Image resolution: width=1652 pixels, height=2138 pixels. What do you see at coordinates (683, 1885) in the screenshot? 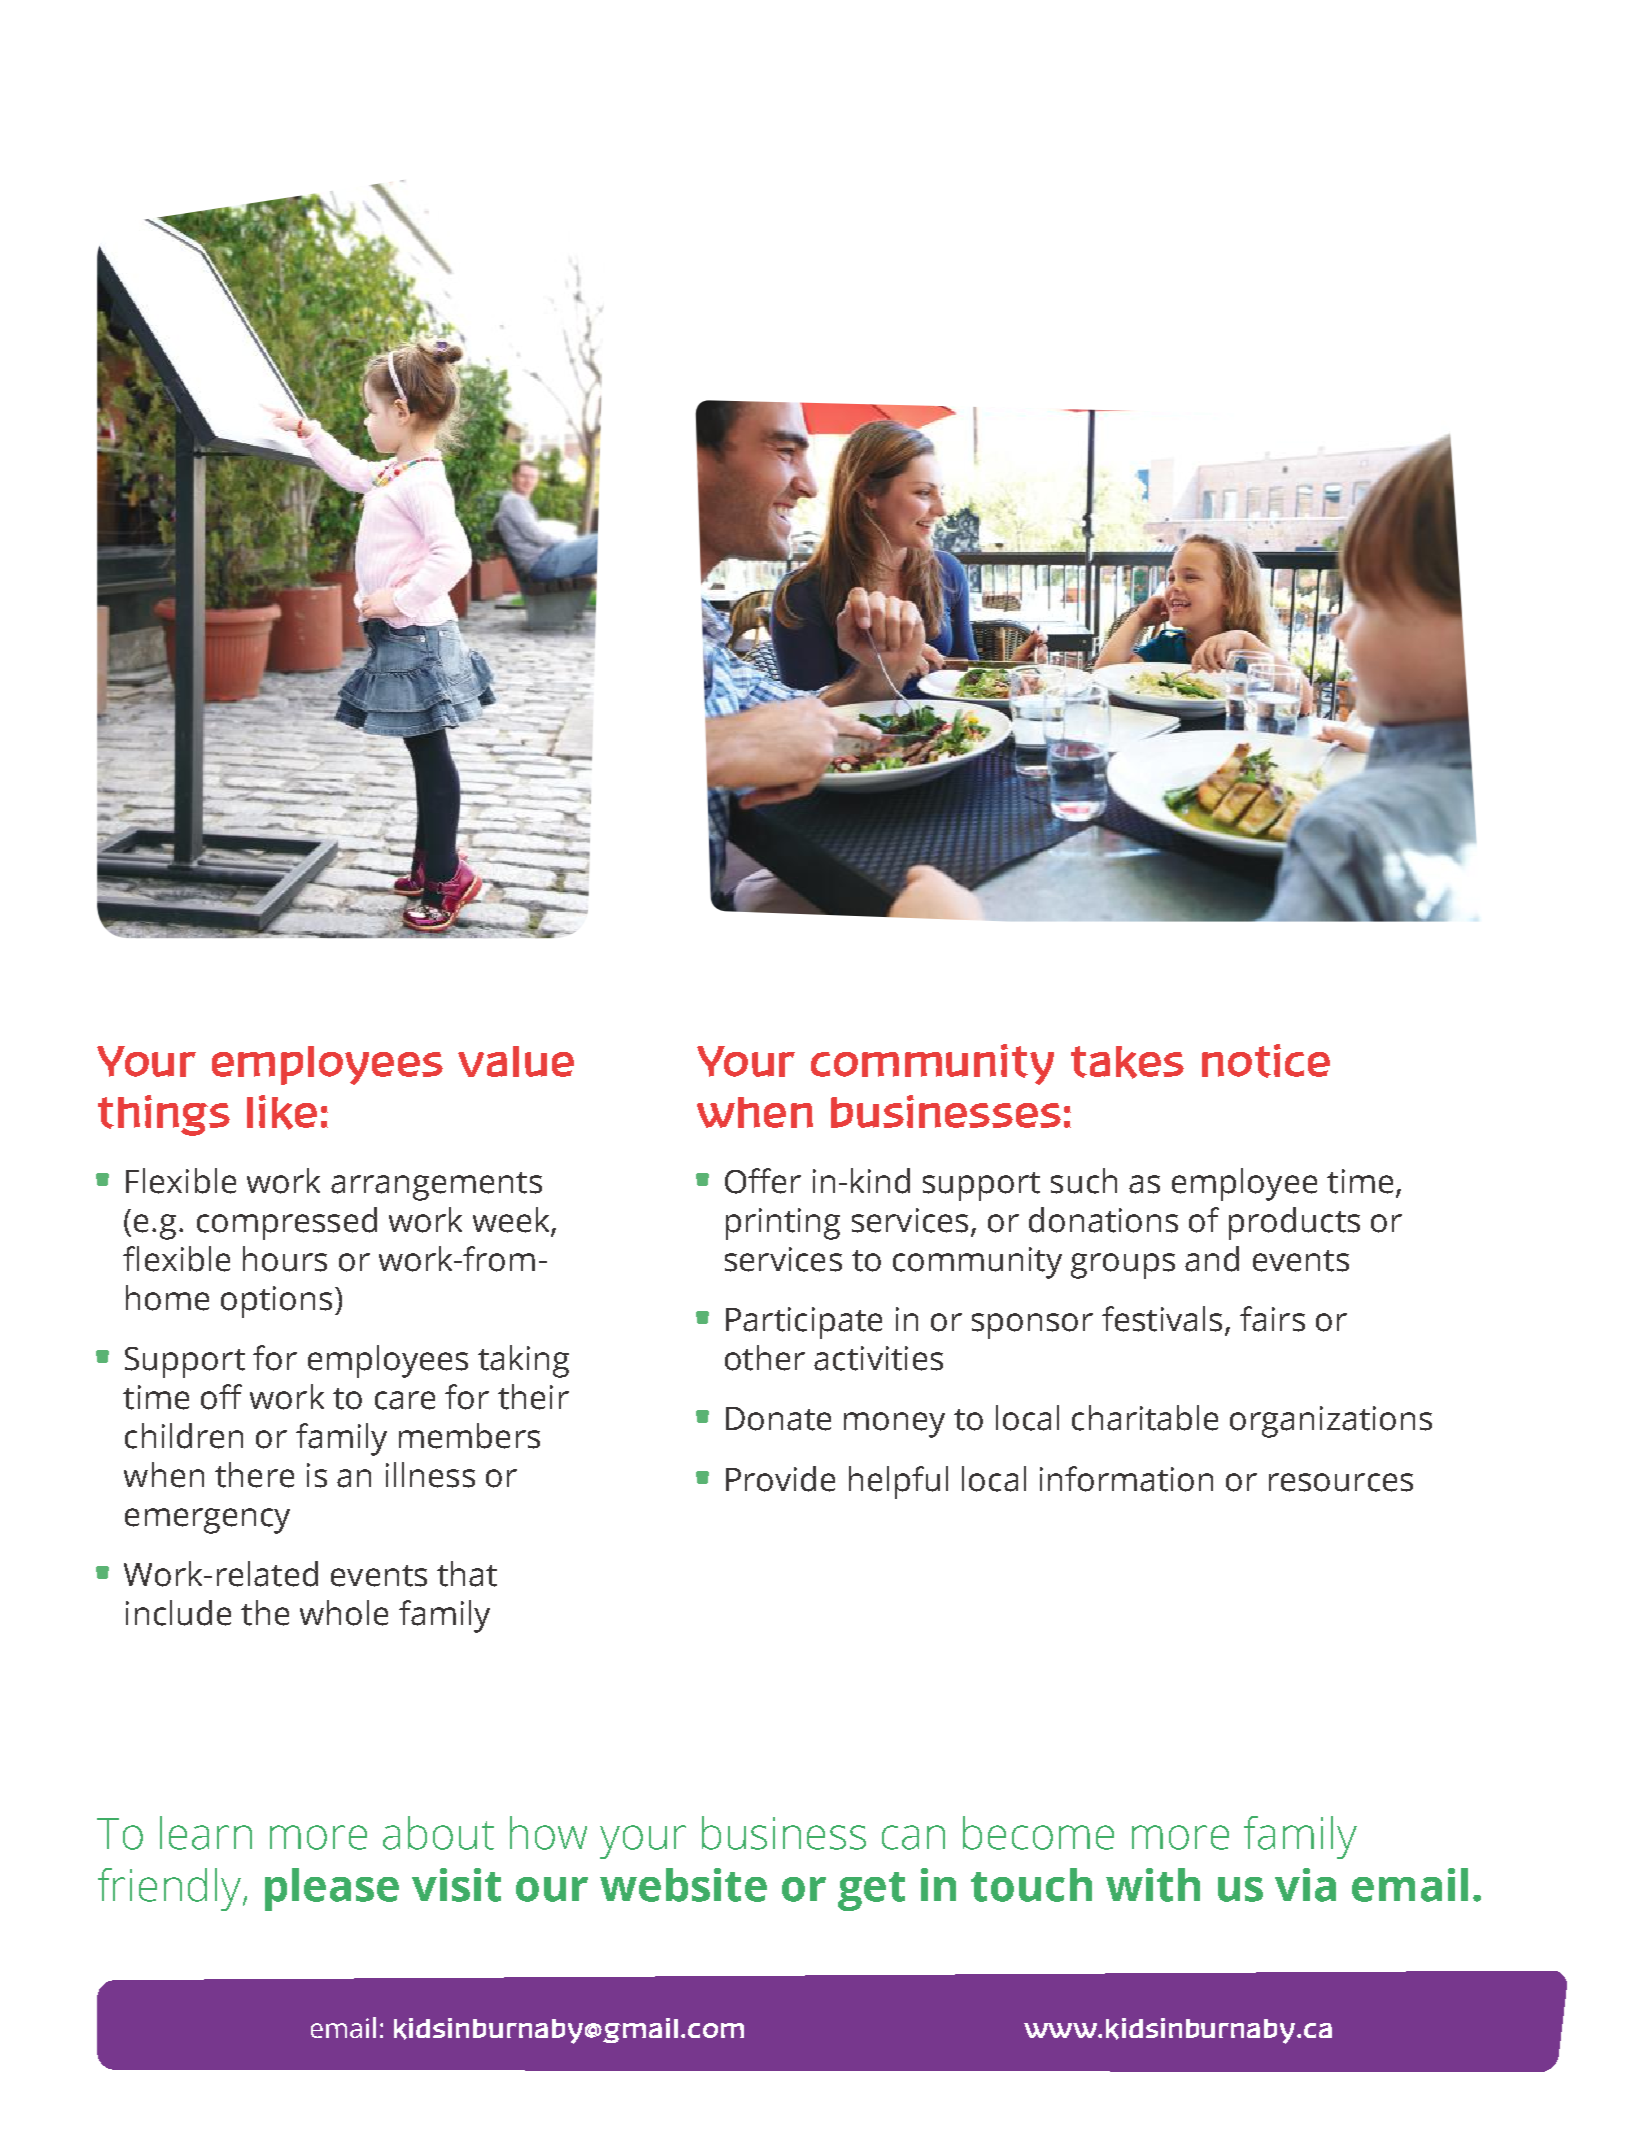
I see `website` at bounding box center [683, 1885].
